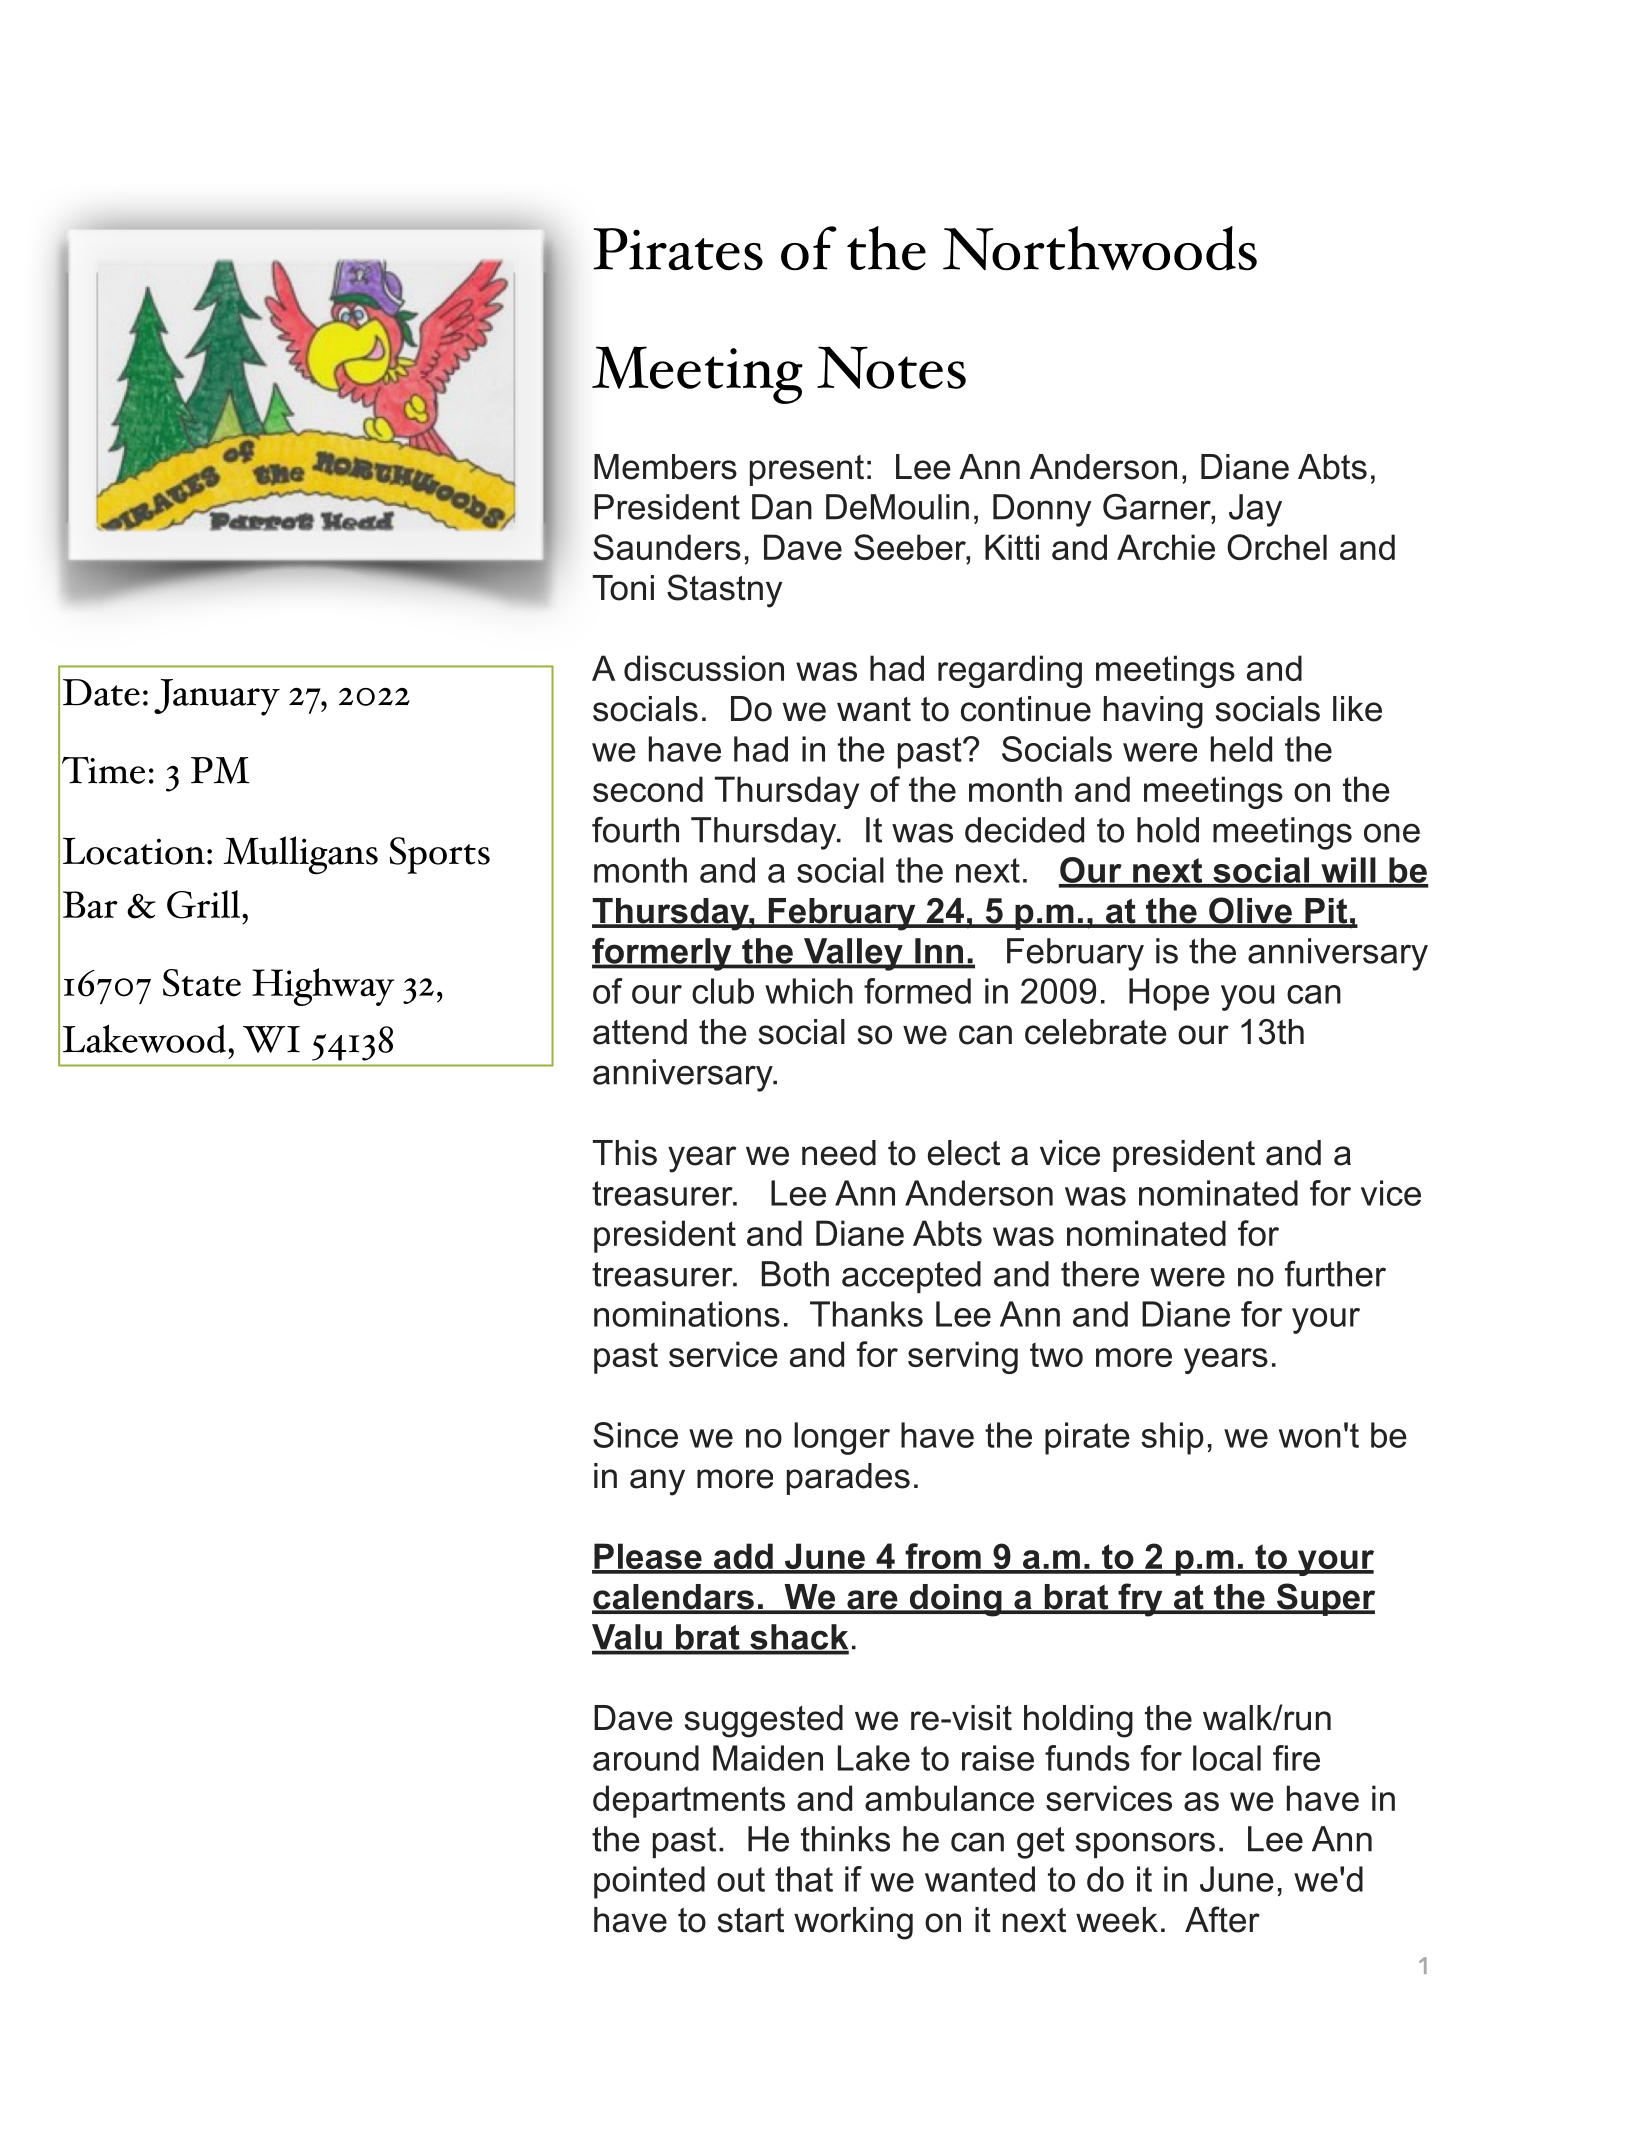 The width and height of the screenshot is (1647, 2131). What do you see at coordinates (665, 467) in the screenshot?
I see `Members` at bounding box center [665, 467].
